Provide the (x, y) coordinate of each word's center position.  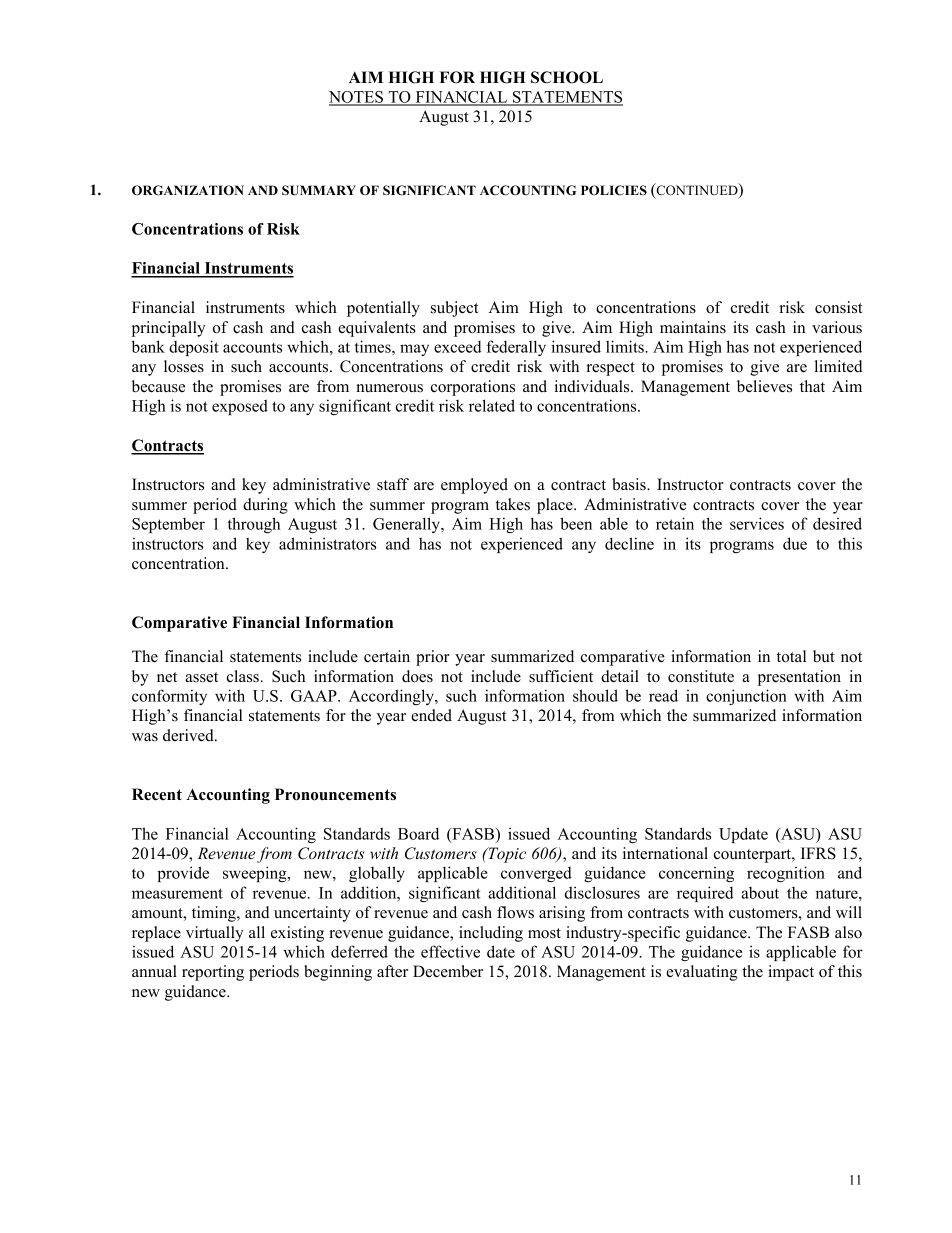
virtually (215, 934)
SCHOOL (567, 77)
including (491, 934)
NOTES (357, 98)
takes (513, 504)
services (757, 523)
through (254, 525)
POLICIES (614, 190)
